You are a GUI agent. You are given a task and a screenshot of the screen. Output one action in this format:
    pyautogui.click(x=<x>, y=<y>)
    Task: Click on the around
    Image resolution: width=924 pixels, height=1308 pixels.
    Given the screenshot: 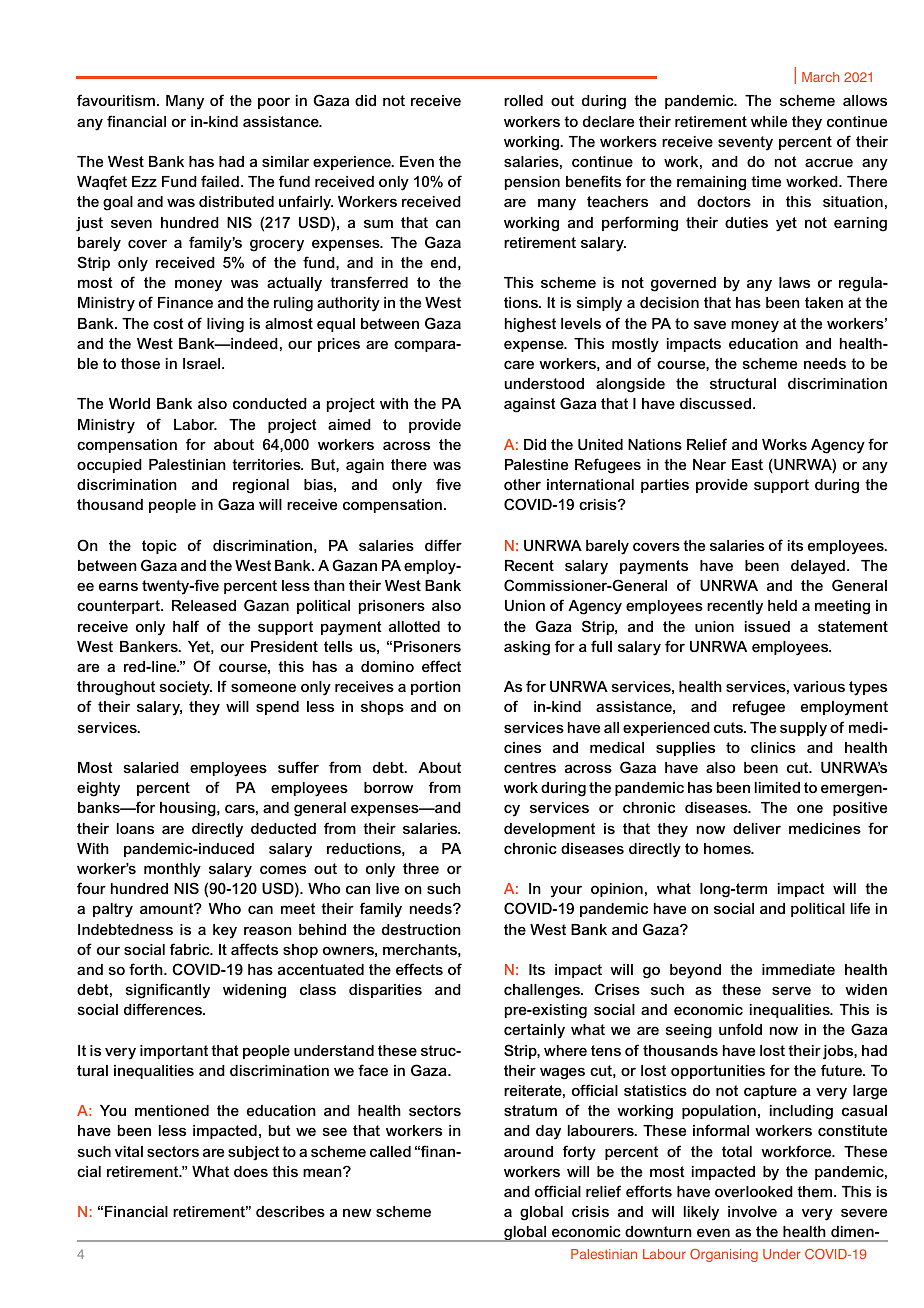 What is the action you would take?
    pyautogui.click(x=528, y=1151)
